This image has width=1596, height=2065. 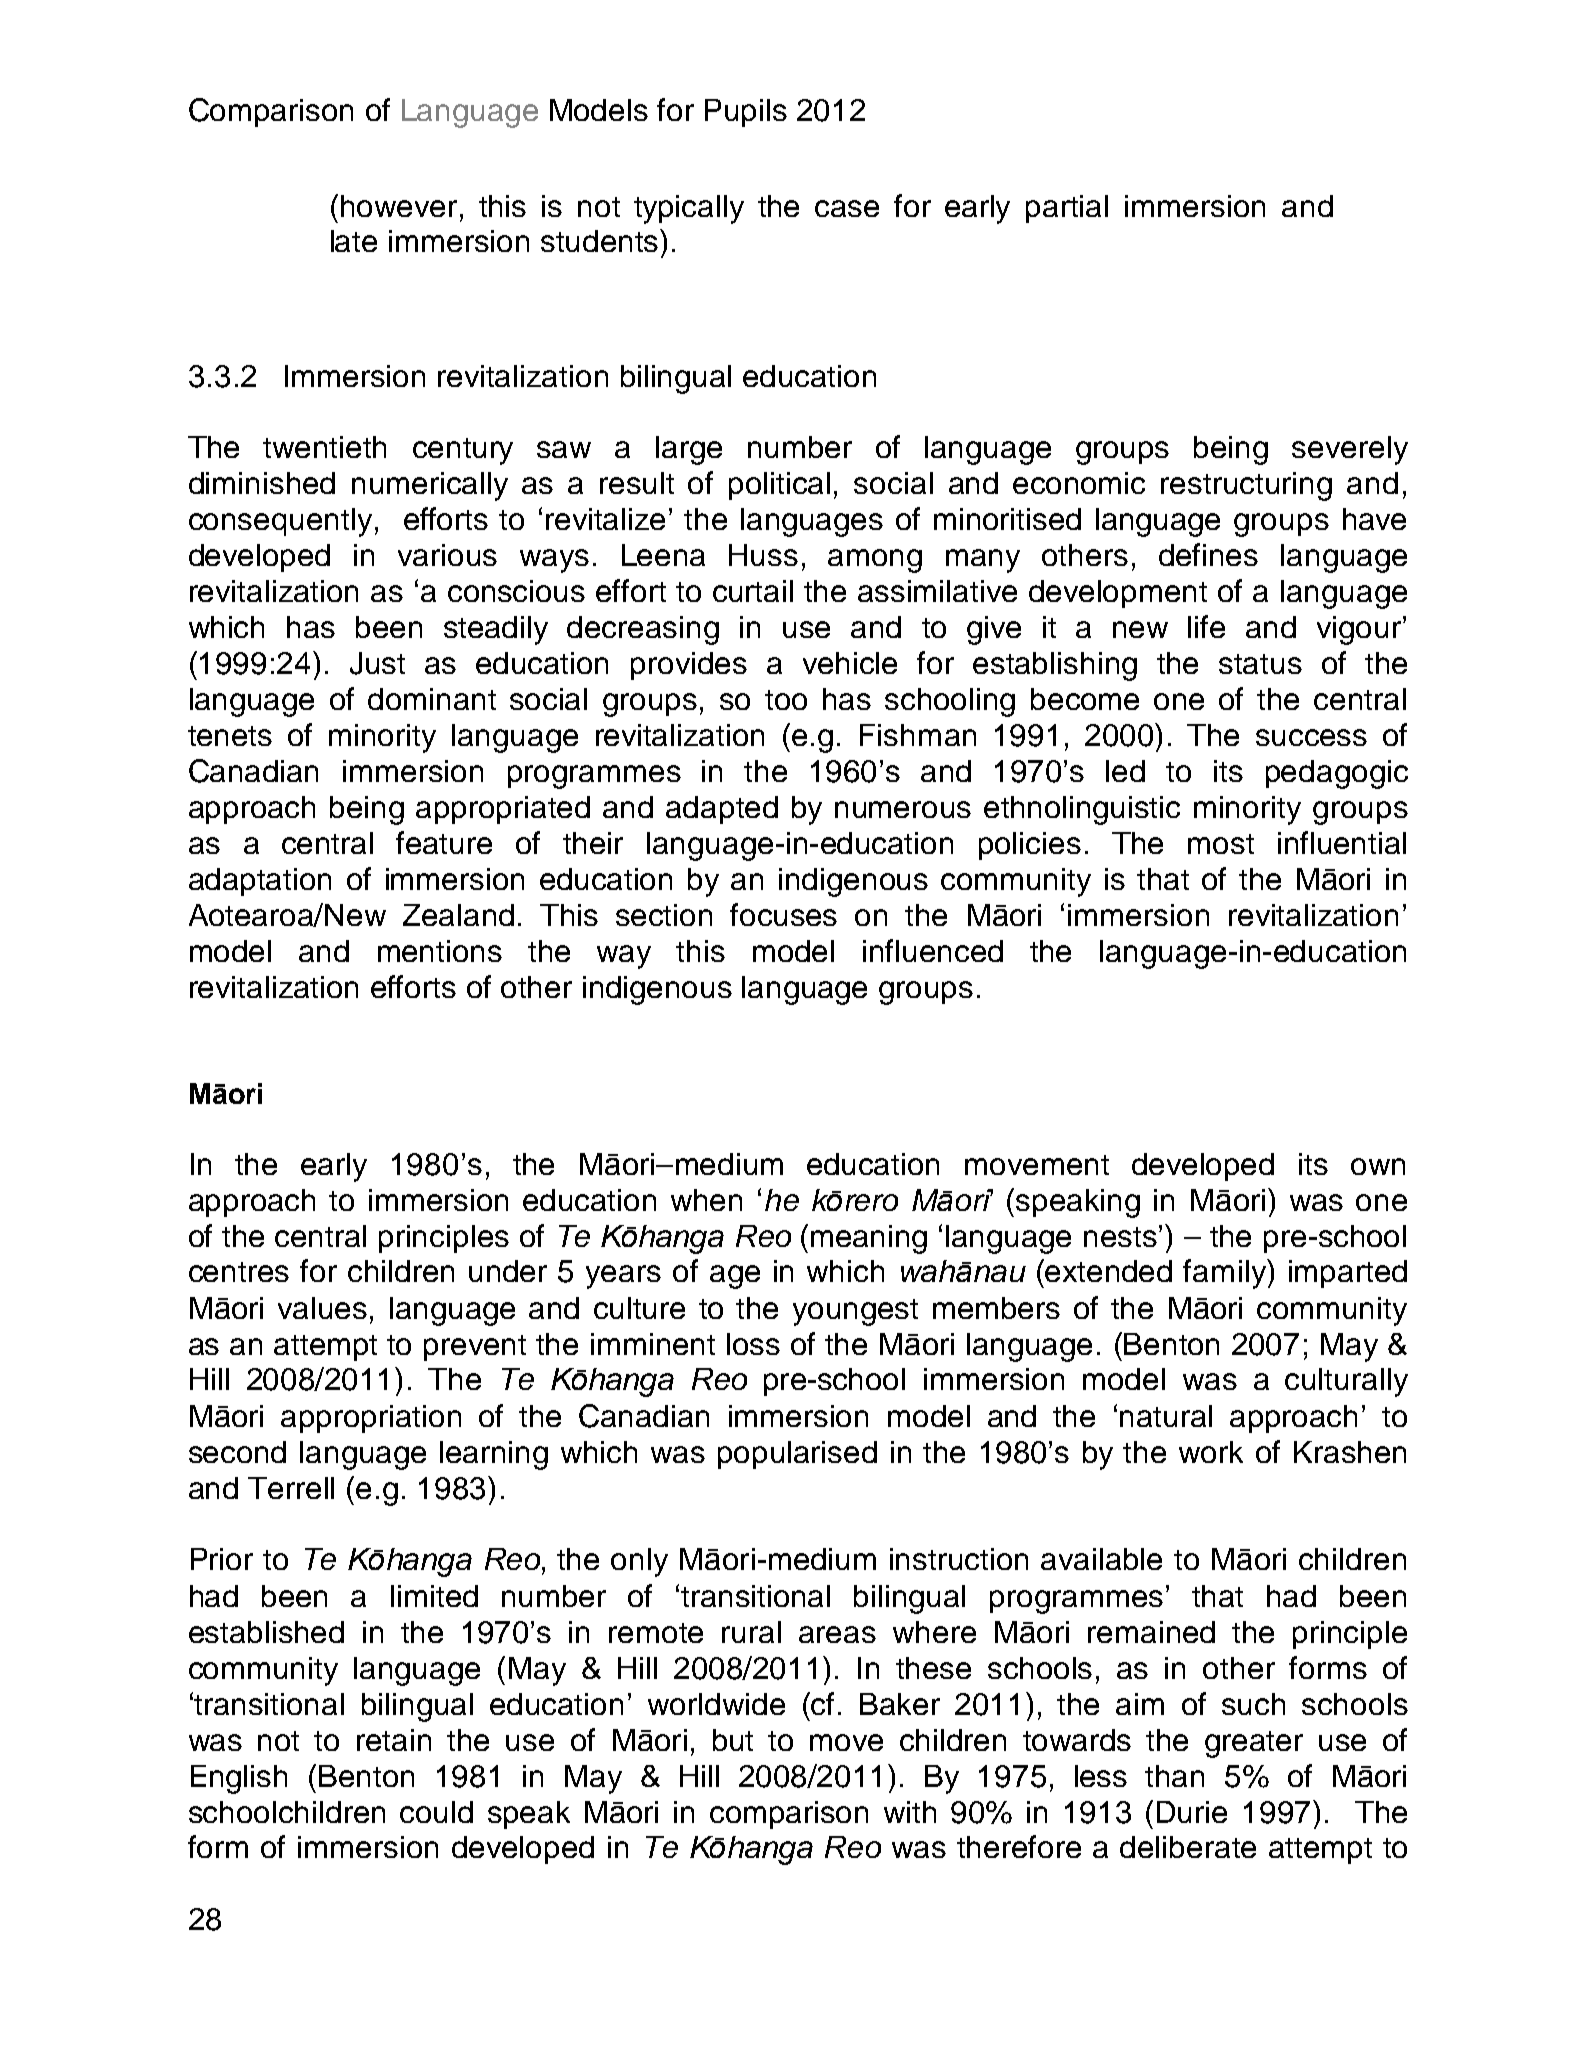 I want to click on however, so click(x=399, y=206).
